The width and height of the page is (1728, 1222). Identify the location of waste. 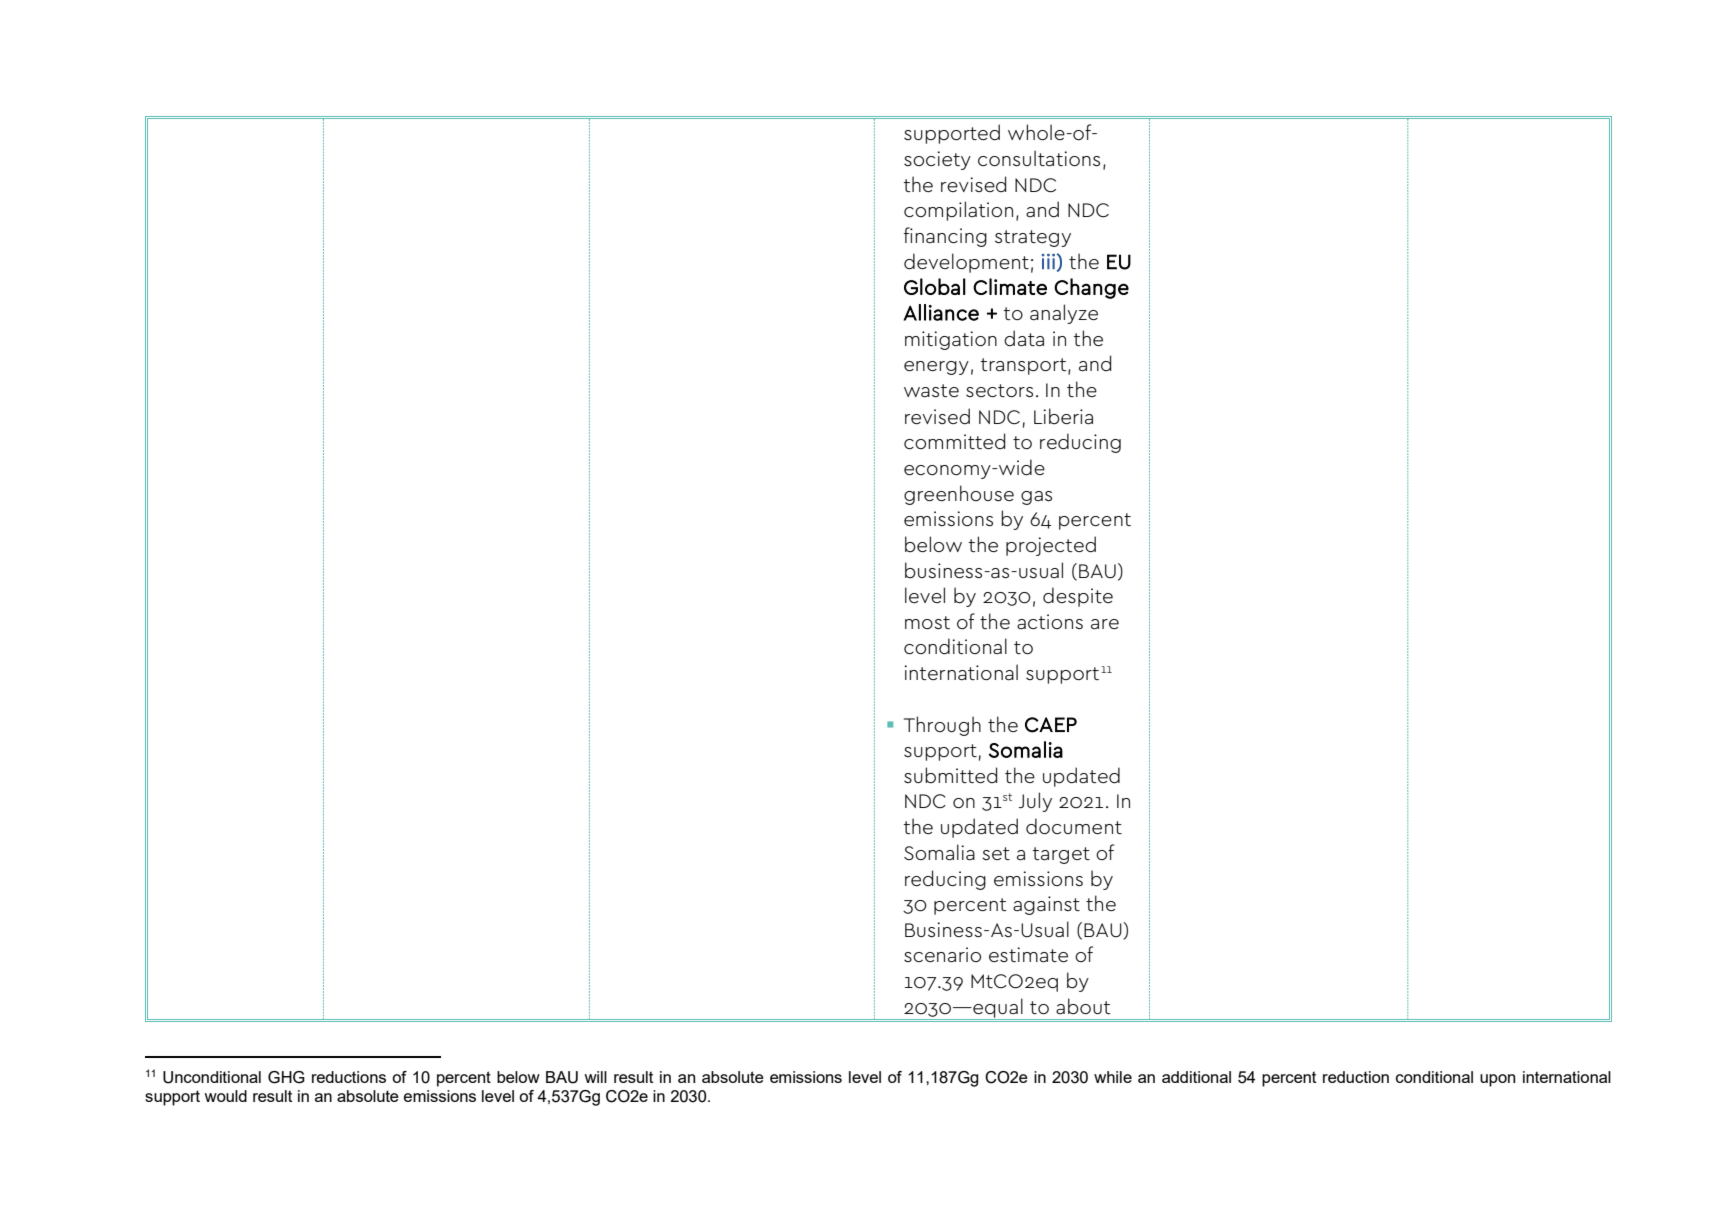
(931, 390).
